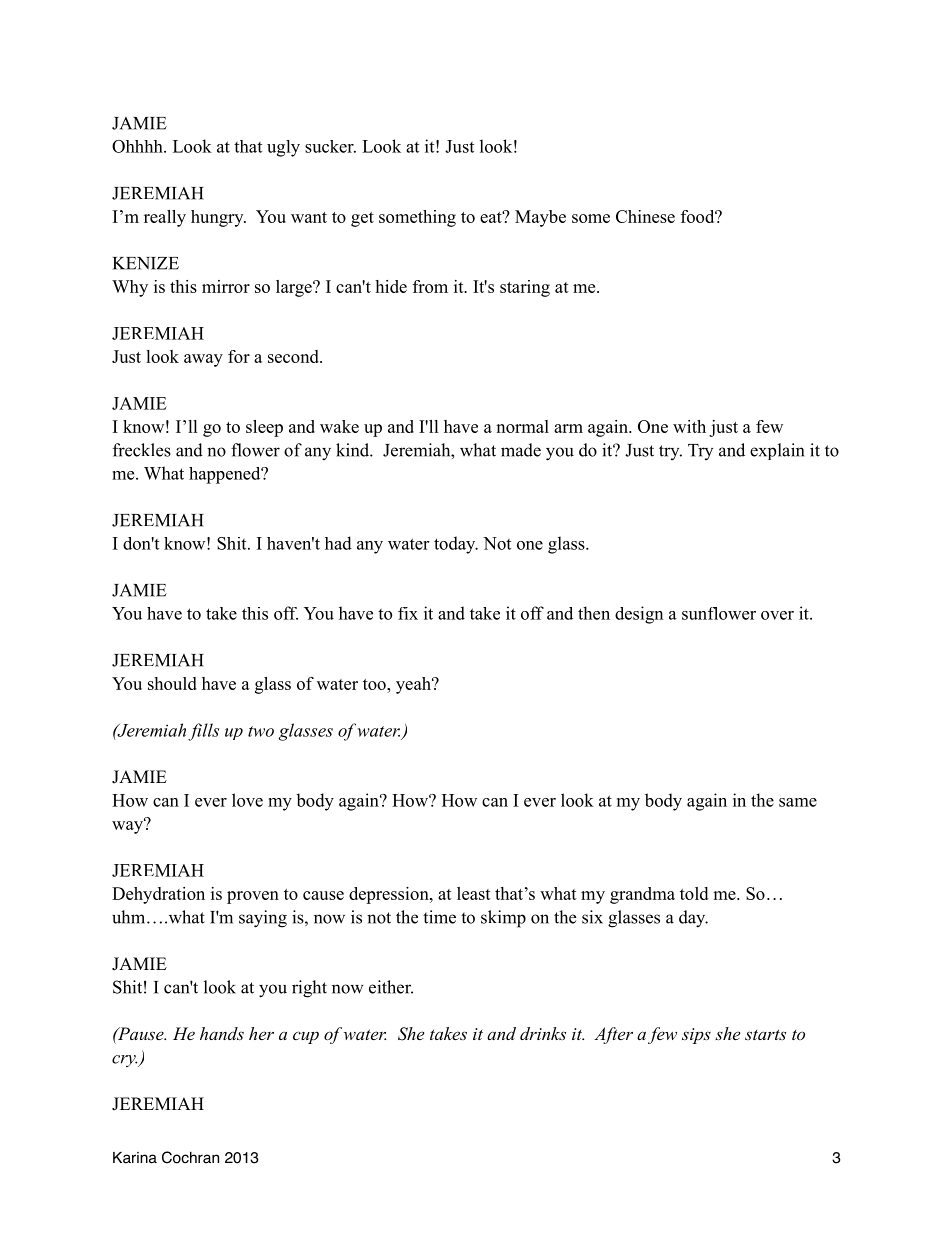 The height and width of the image is (1233, 952). What do you see at coordinates (474, 893) in the image?
I see `least` at bounding box center [474, 893].
